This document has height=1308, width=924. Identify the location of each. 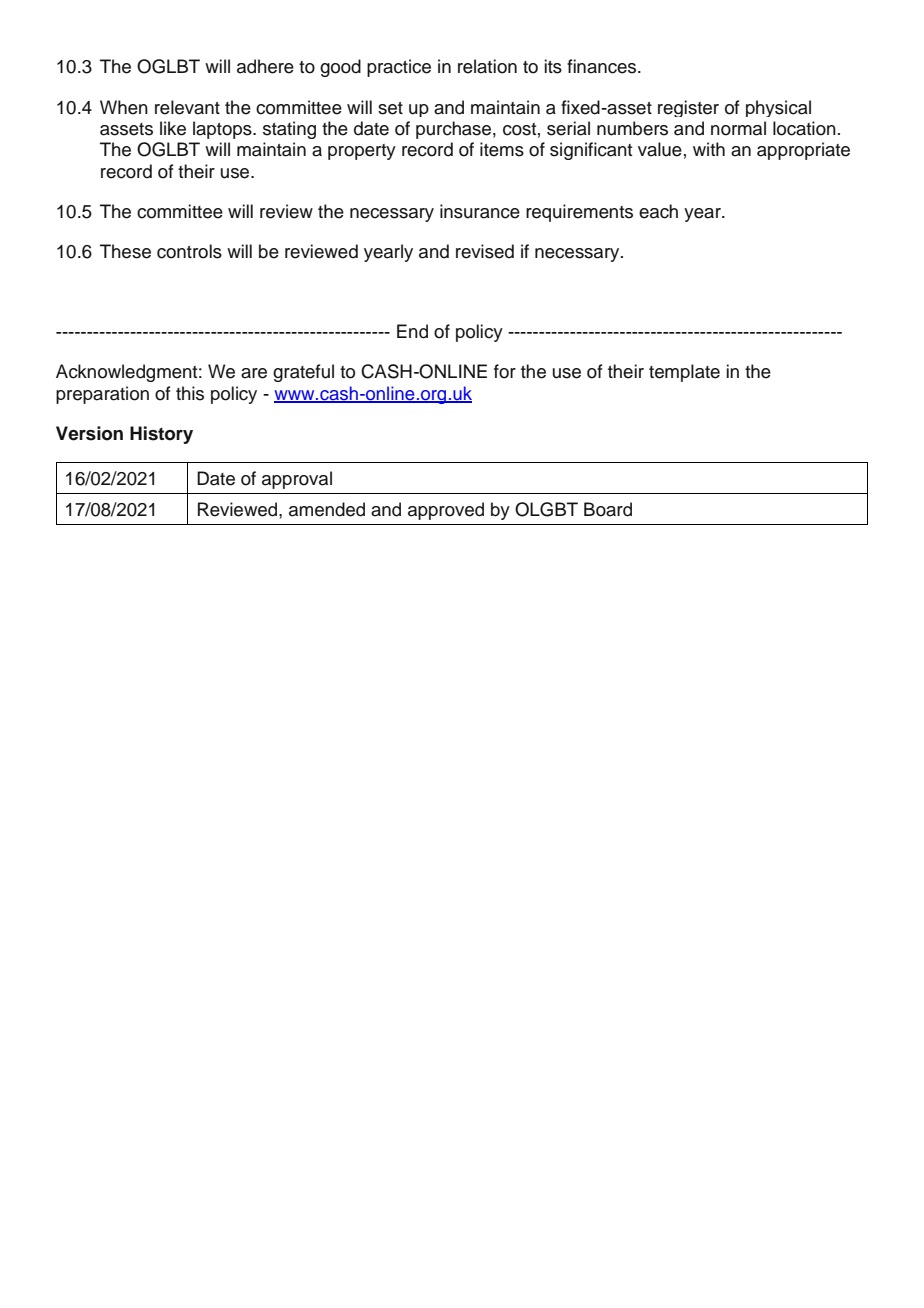
(658, 211).
